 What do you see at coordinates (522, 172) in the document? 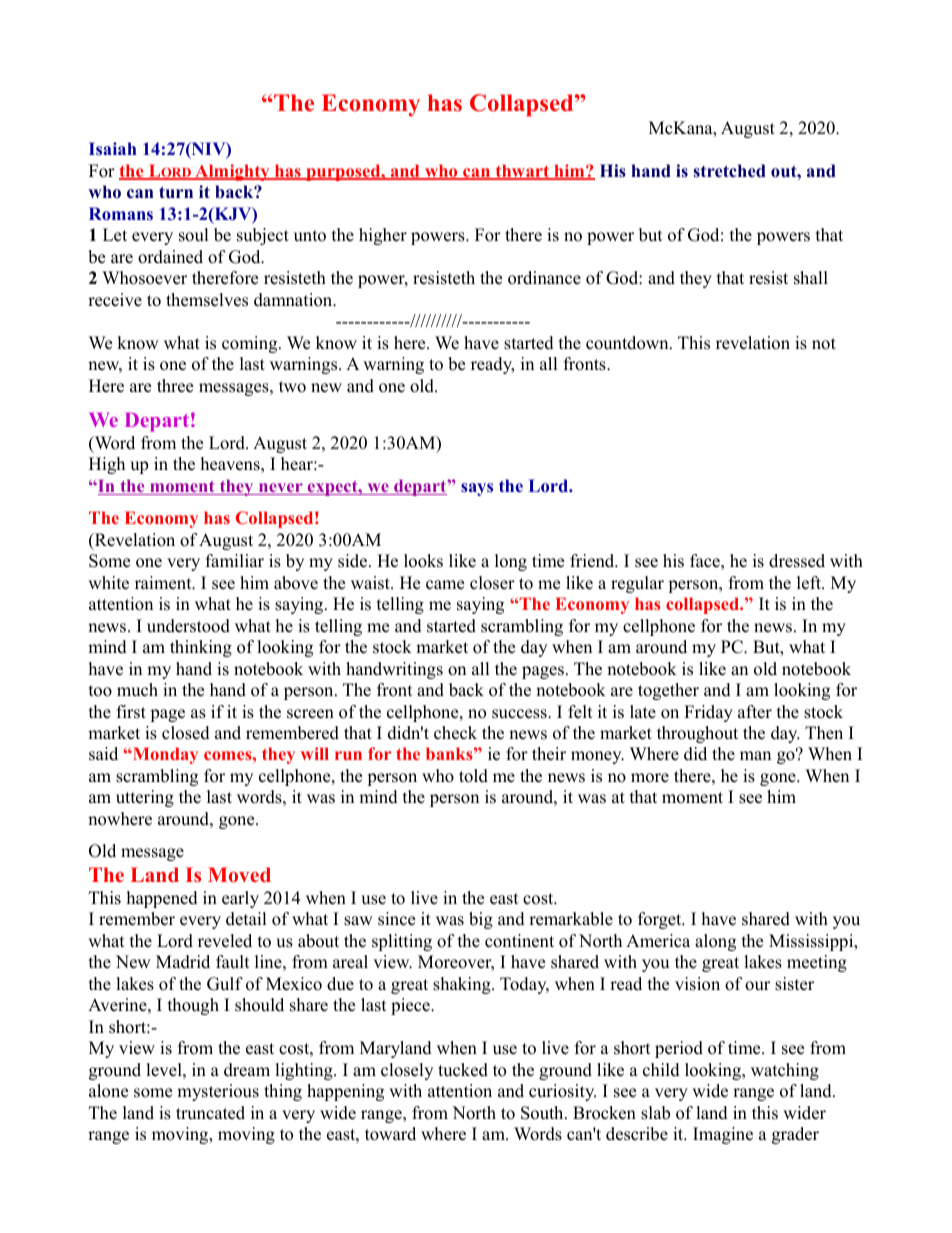
I see `thwart` at bounding box center [522, 172].
